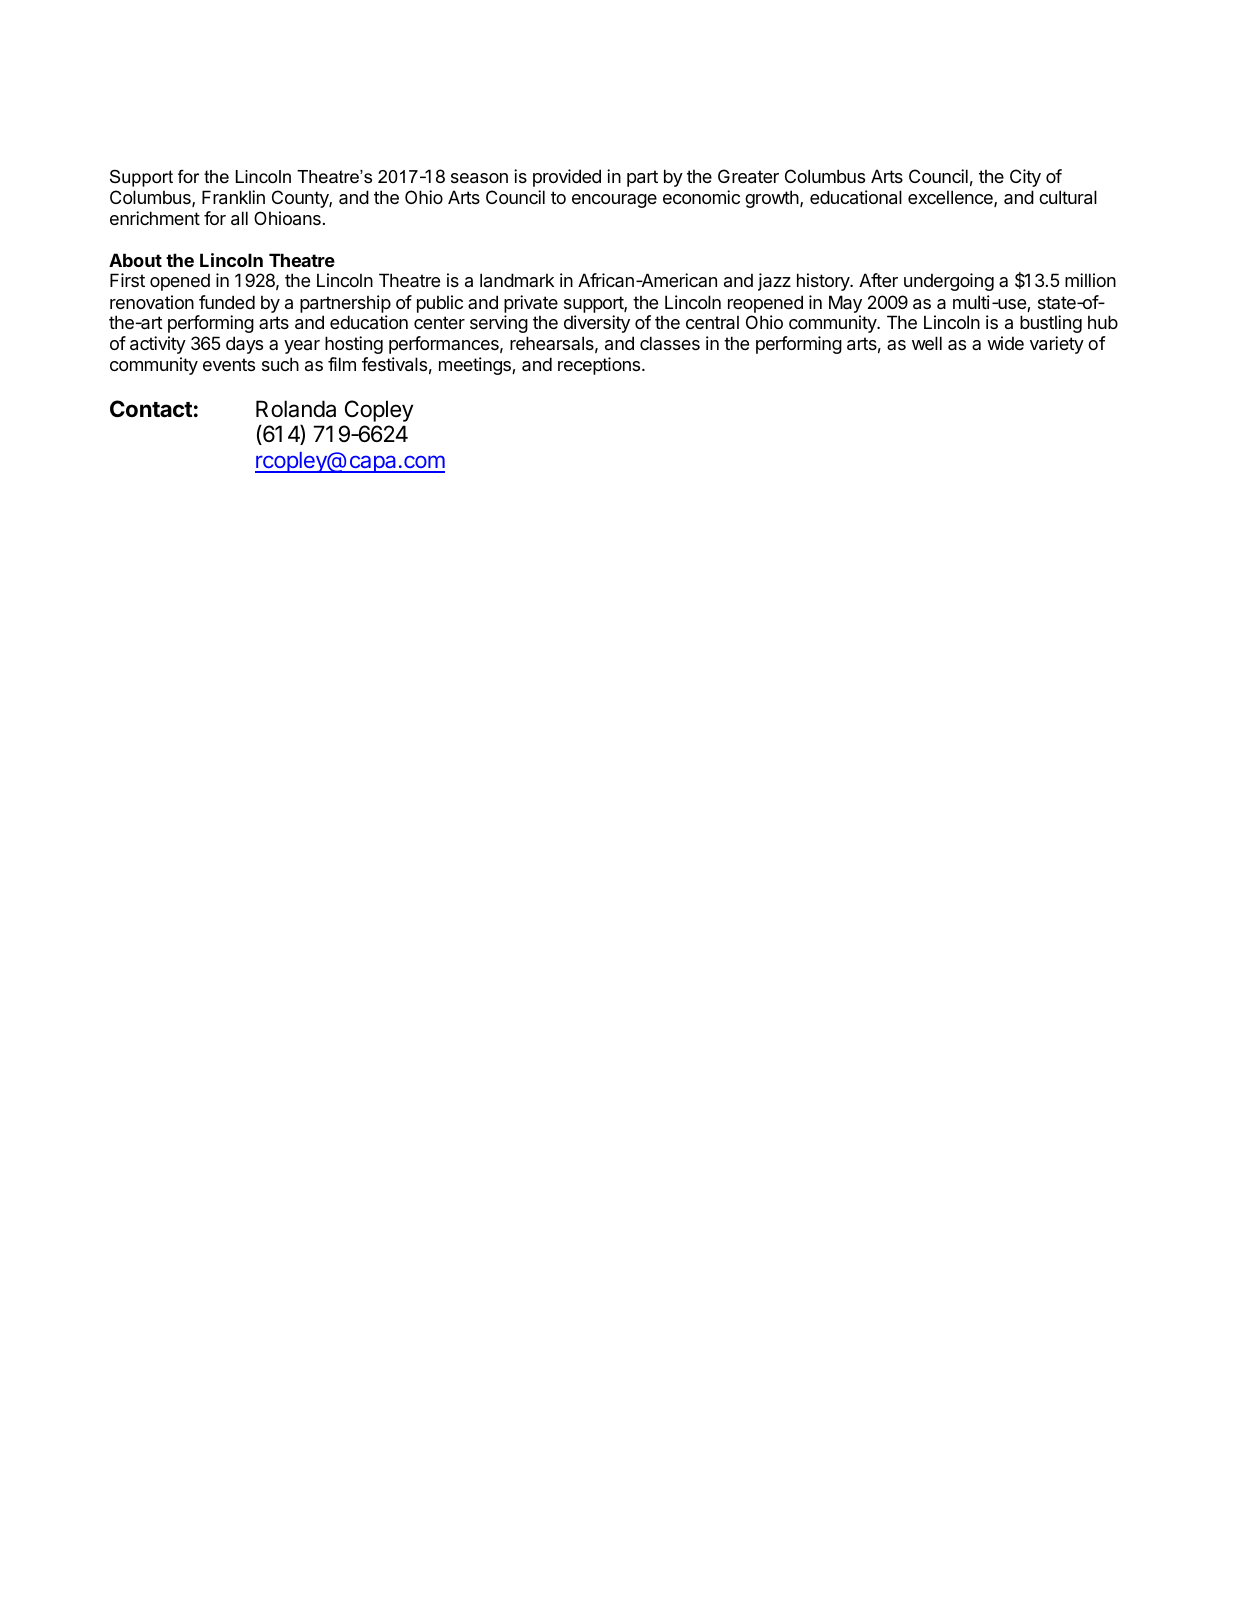 The image size is (1237, 1601). What do you see at coordinates (567, 178) in the image?
I see `provided` at bounding box center [567, 178].
